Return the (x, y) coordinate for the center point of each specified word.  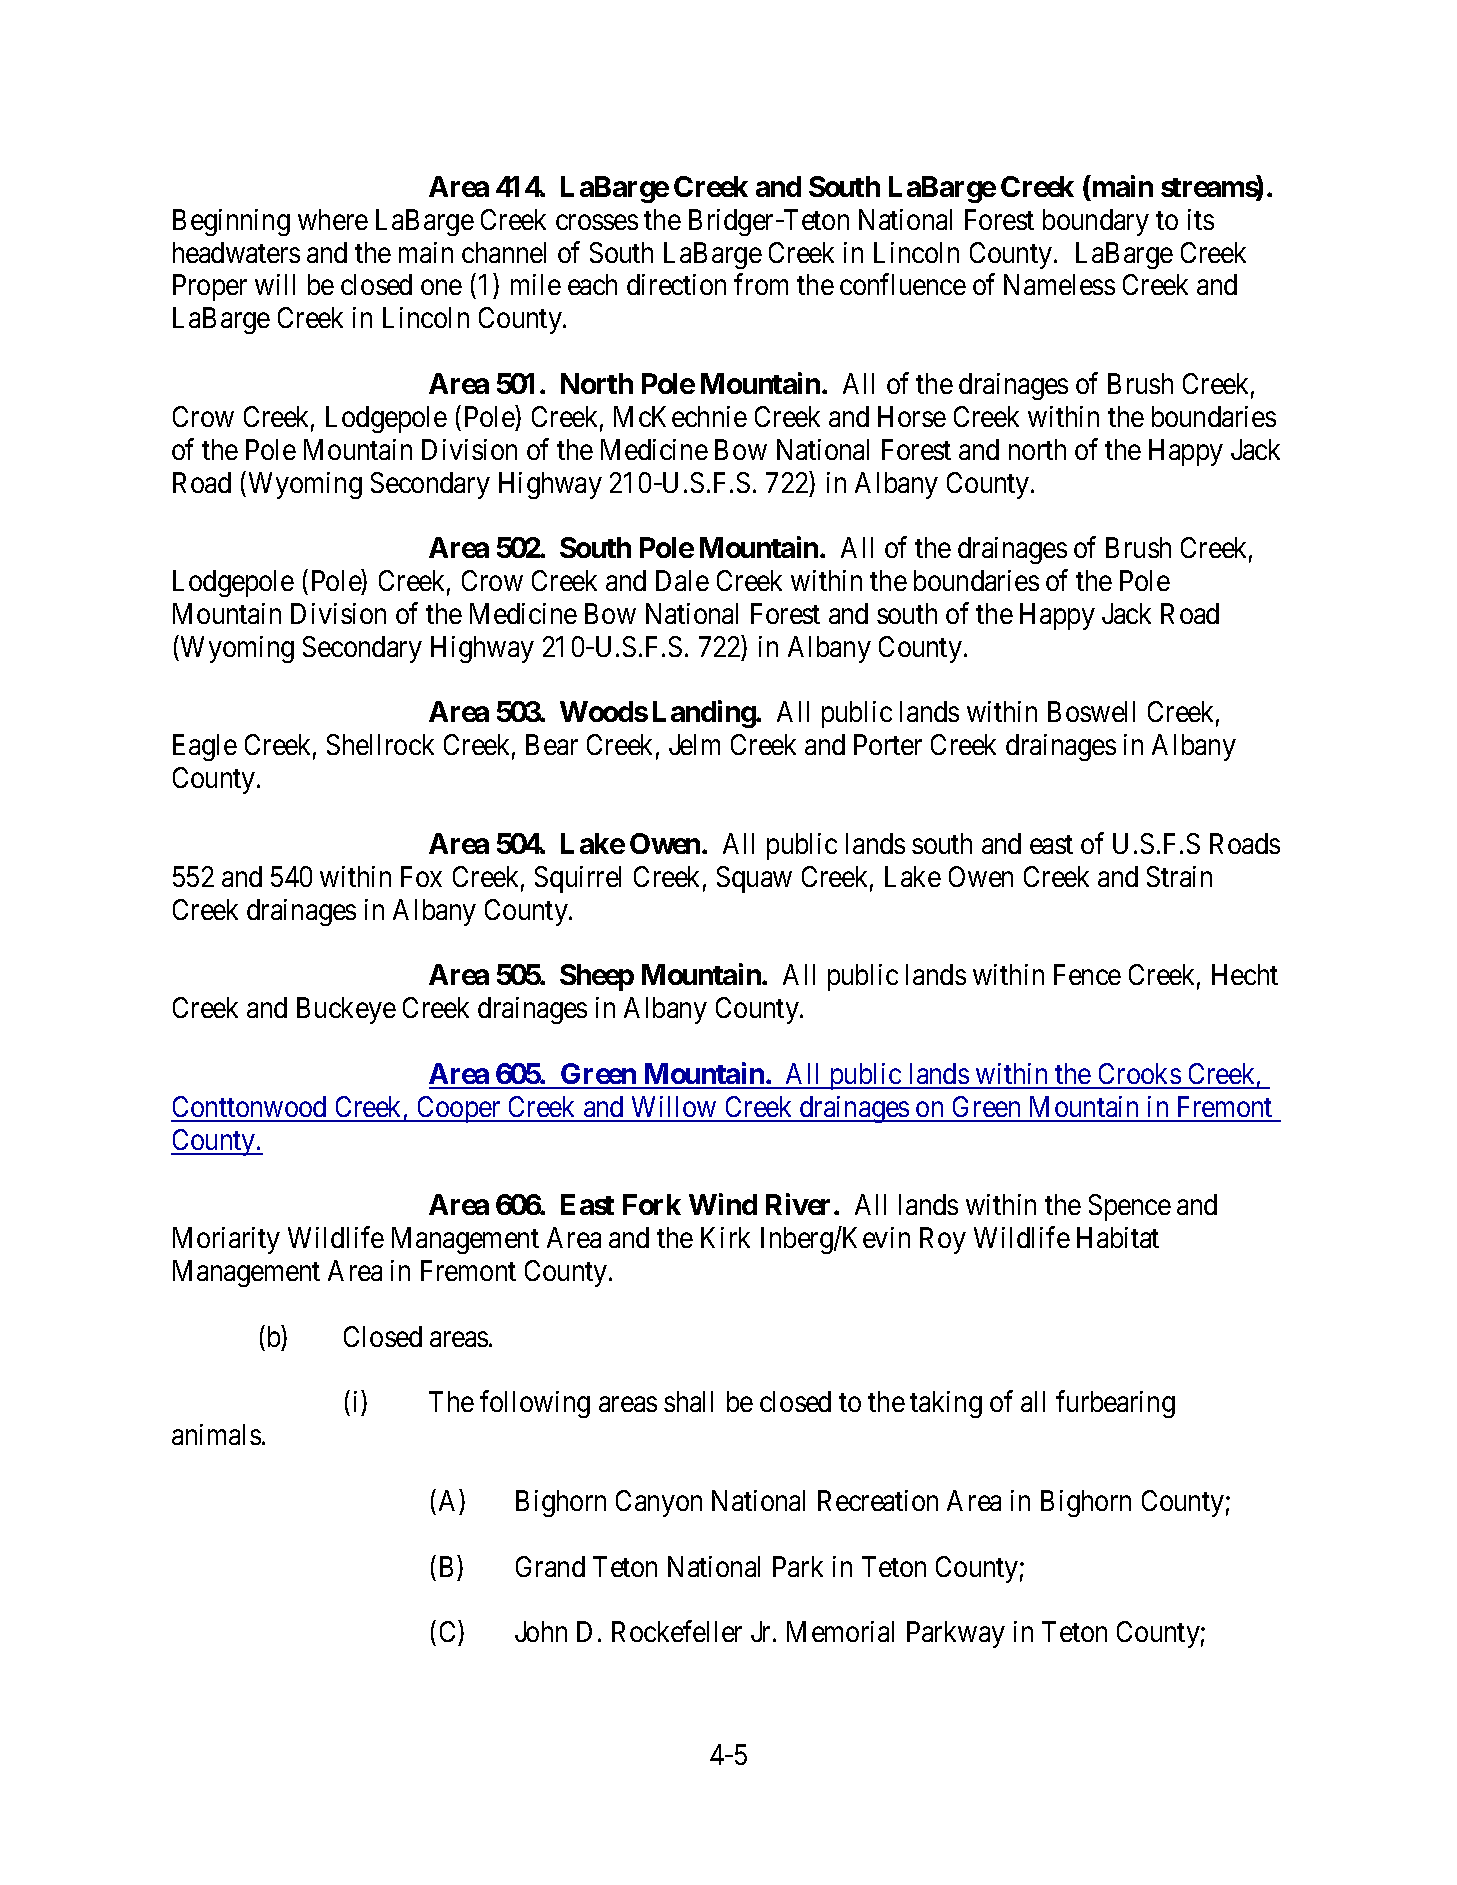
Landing (705, 714)
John (541, 1631)
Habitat (1118, 1237)
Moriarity (226, 1240)
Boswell (1091, 711)
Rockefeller (677, 1631)
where (333, 219)
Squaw (754, 879)
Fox (421, 876)
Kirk (725, 1237)
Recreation (878, 1500)
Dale (682, 580)
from (761, 284)
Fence (1087, 974)
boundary (1096, 222)
